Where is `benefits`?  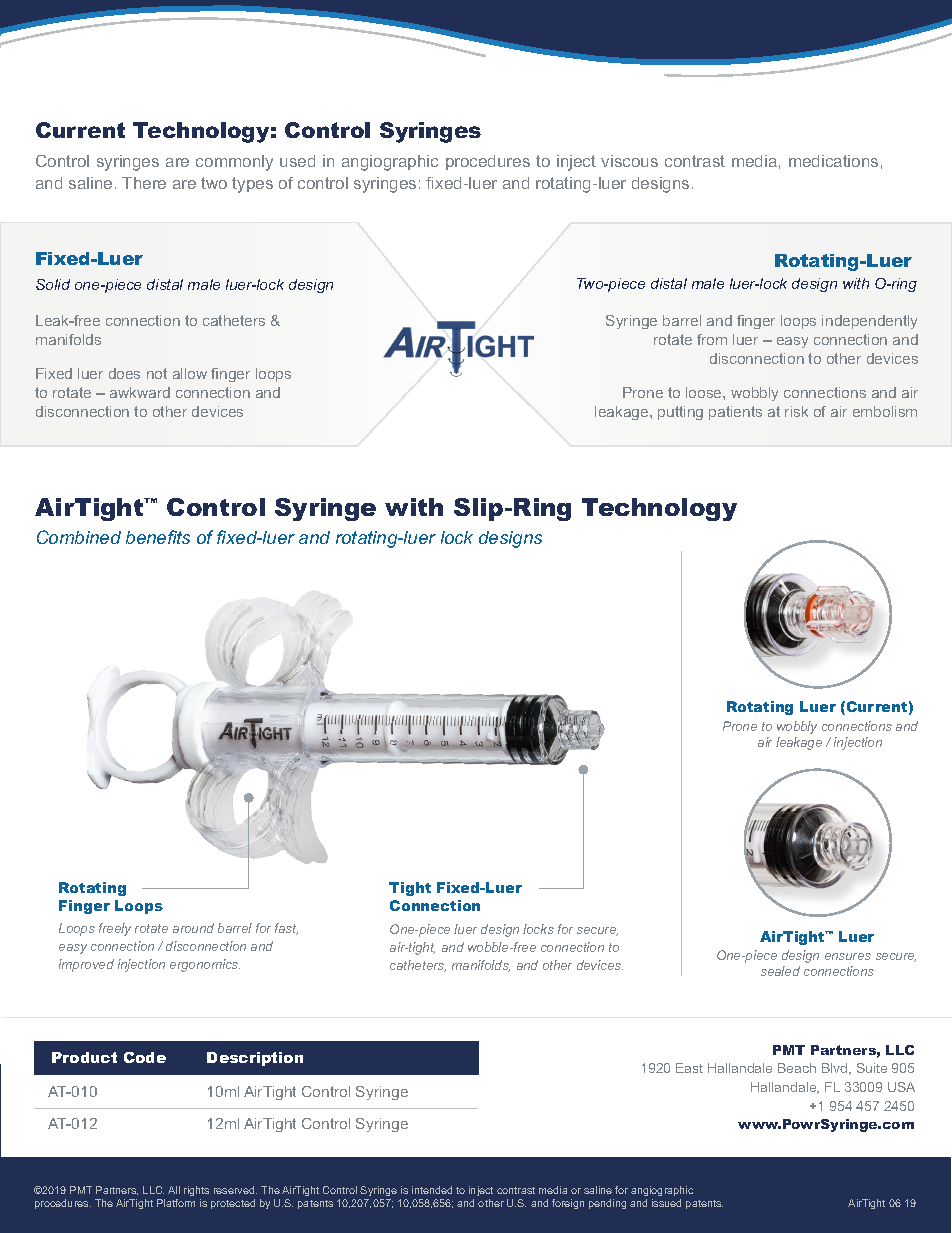
benefits is located at coordinates (158, 537).
